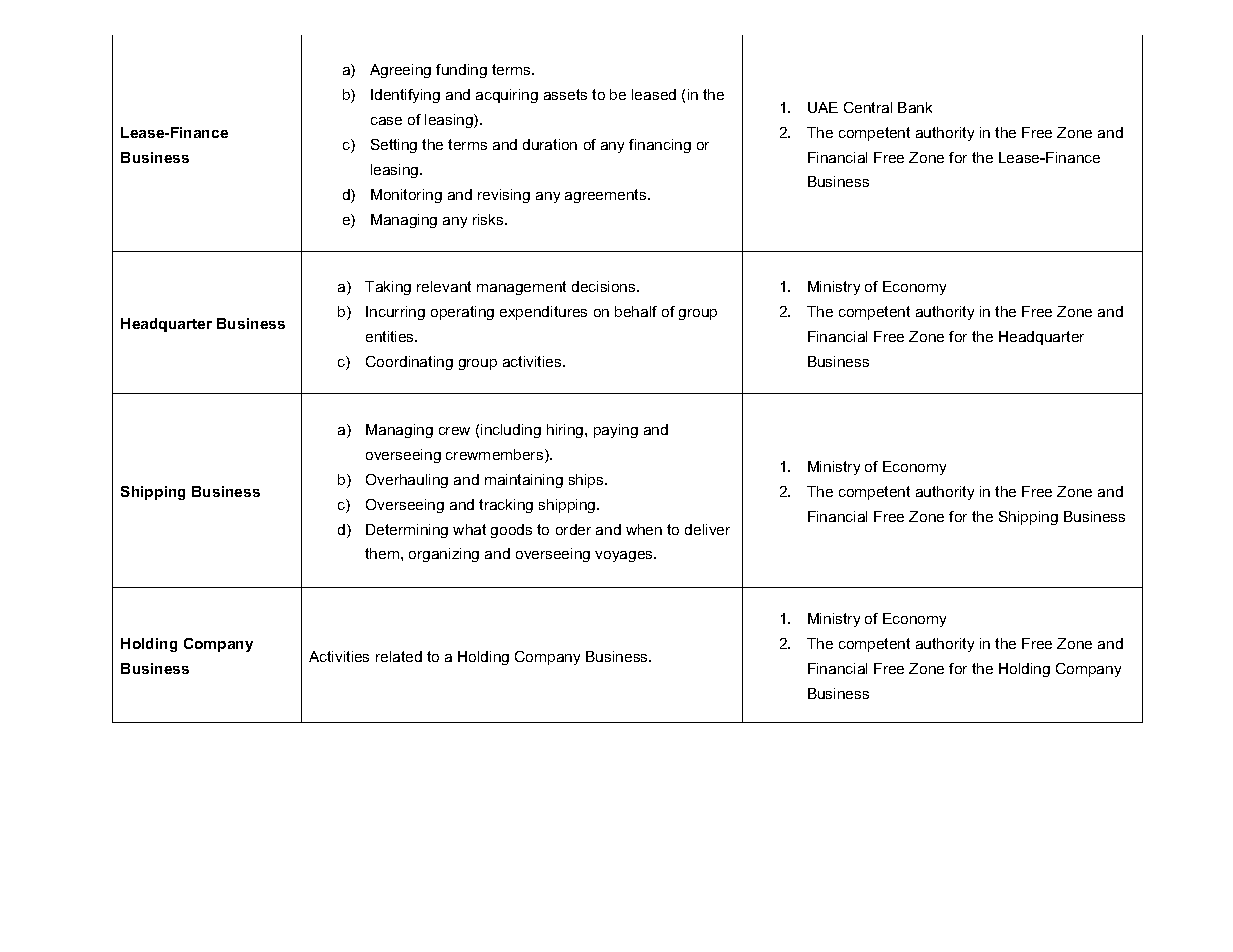 This image has width=1233, height=952. What do you see at coordinates (823, 107) in the image?
I see `UAE` at bounding box center [823, 107].
